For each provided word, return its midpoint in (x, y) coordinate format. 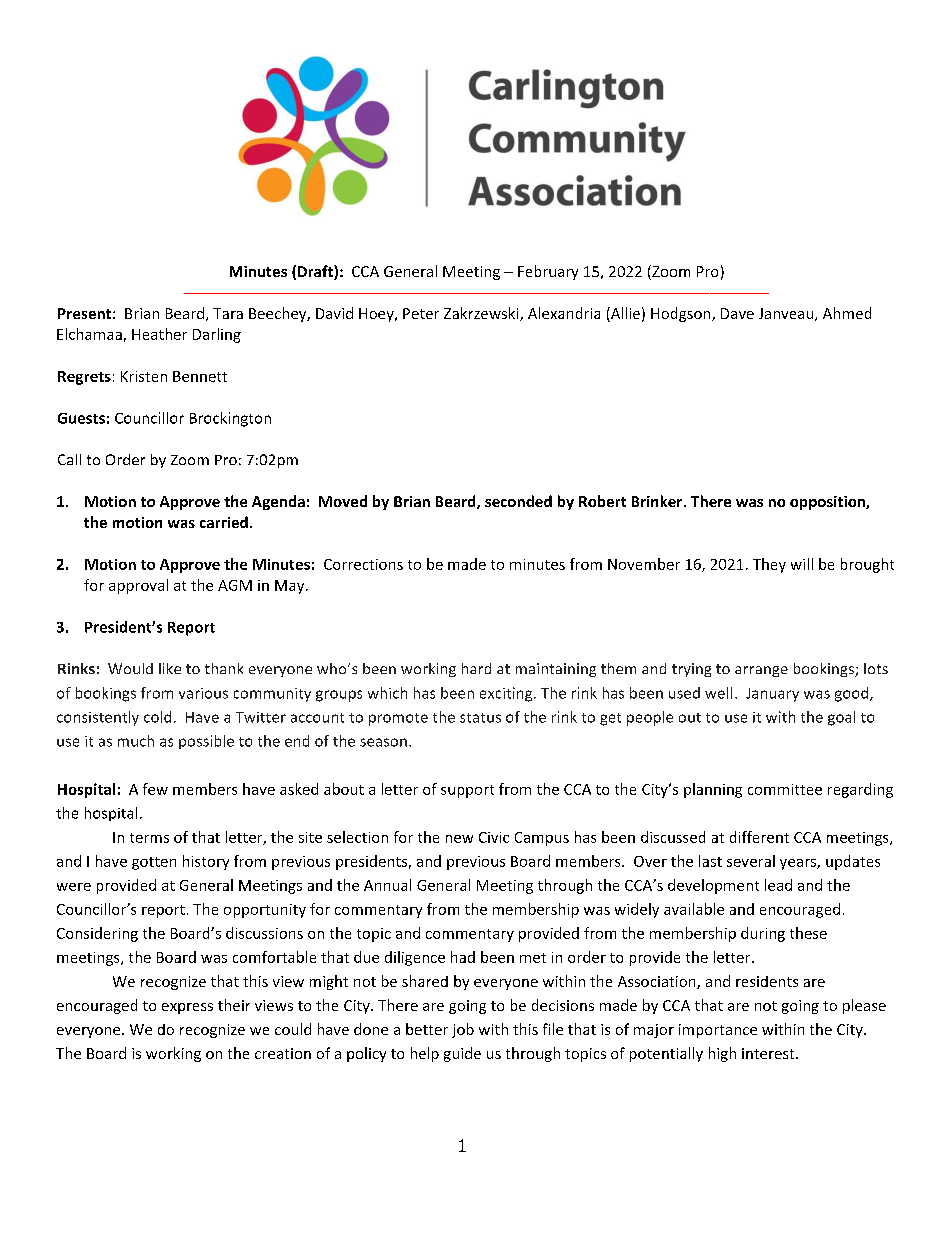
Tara (228, 313)
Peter (421, 313)
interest (769, 1053)
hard (476, 668)
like (170, 668)
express (187, 1008)
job (463, 1030)
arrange (761, 671)
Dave (737, 313)
